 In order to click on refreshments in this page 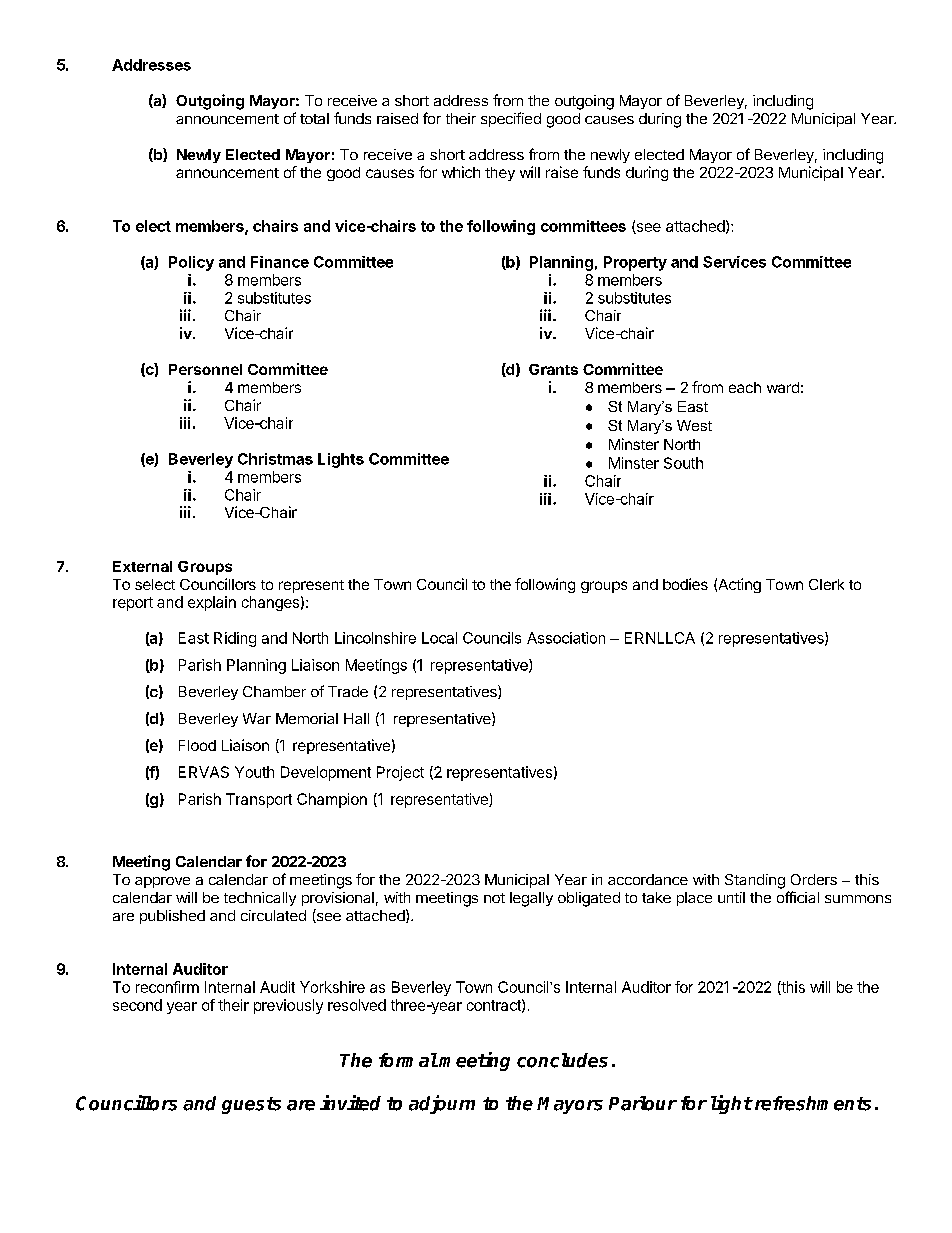, I will do `click(811, 1103)`.
